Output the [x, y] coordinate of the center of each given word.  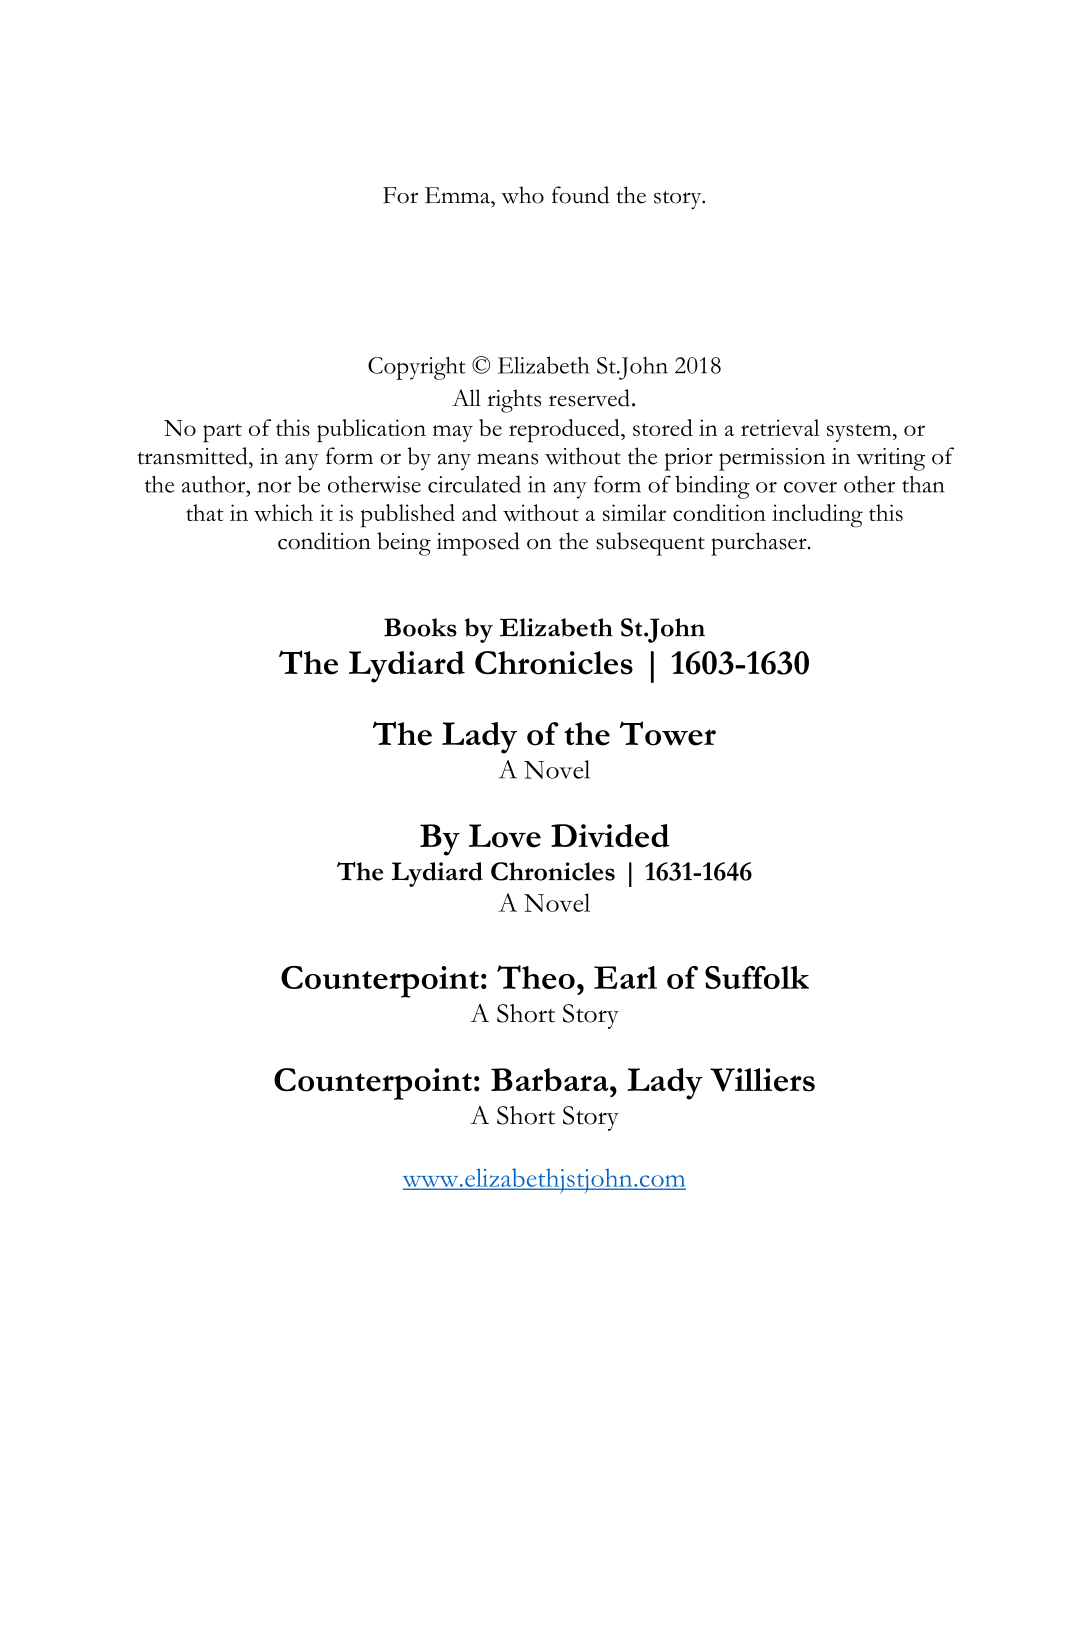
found [580, 195]
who [522, 195]
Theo [536, 977]
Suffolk [757, 977]
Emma [458, 195]
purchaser [760, 544]
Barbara [551, 1080]
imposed [478, 544]
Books [420, 627]
